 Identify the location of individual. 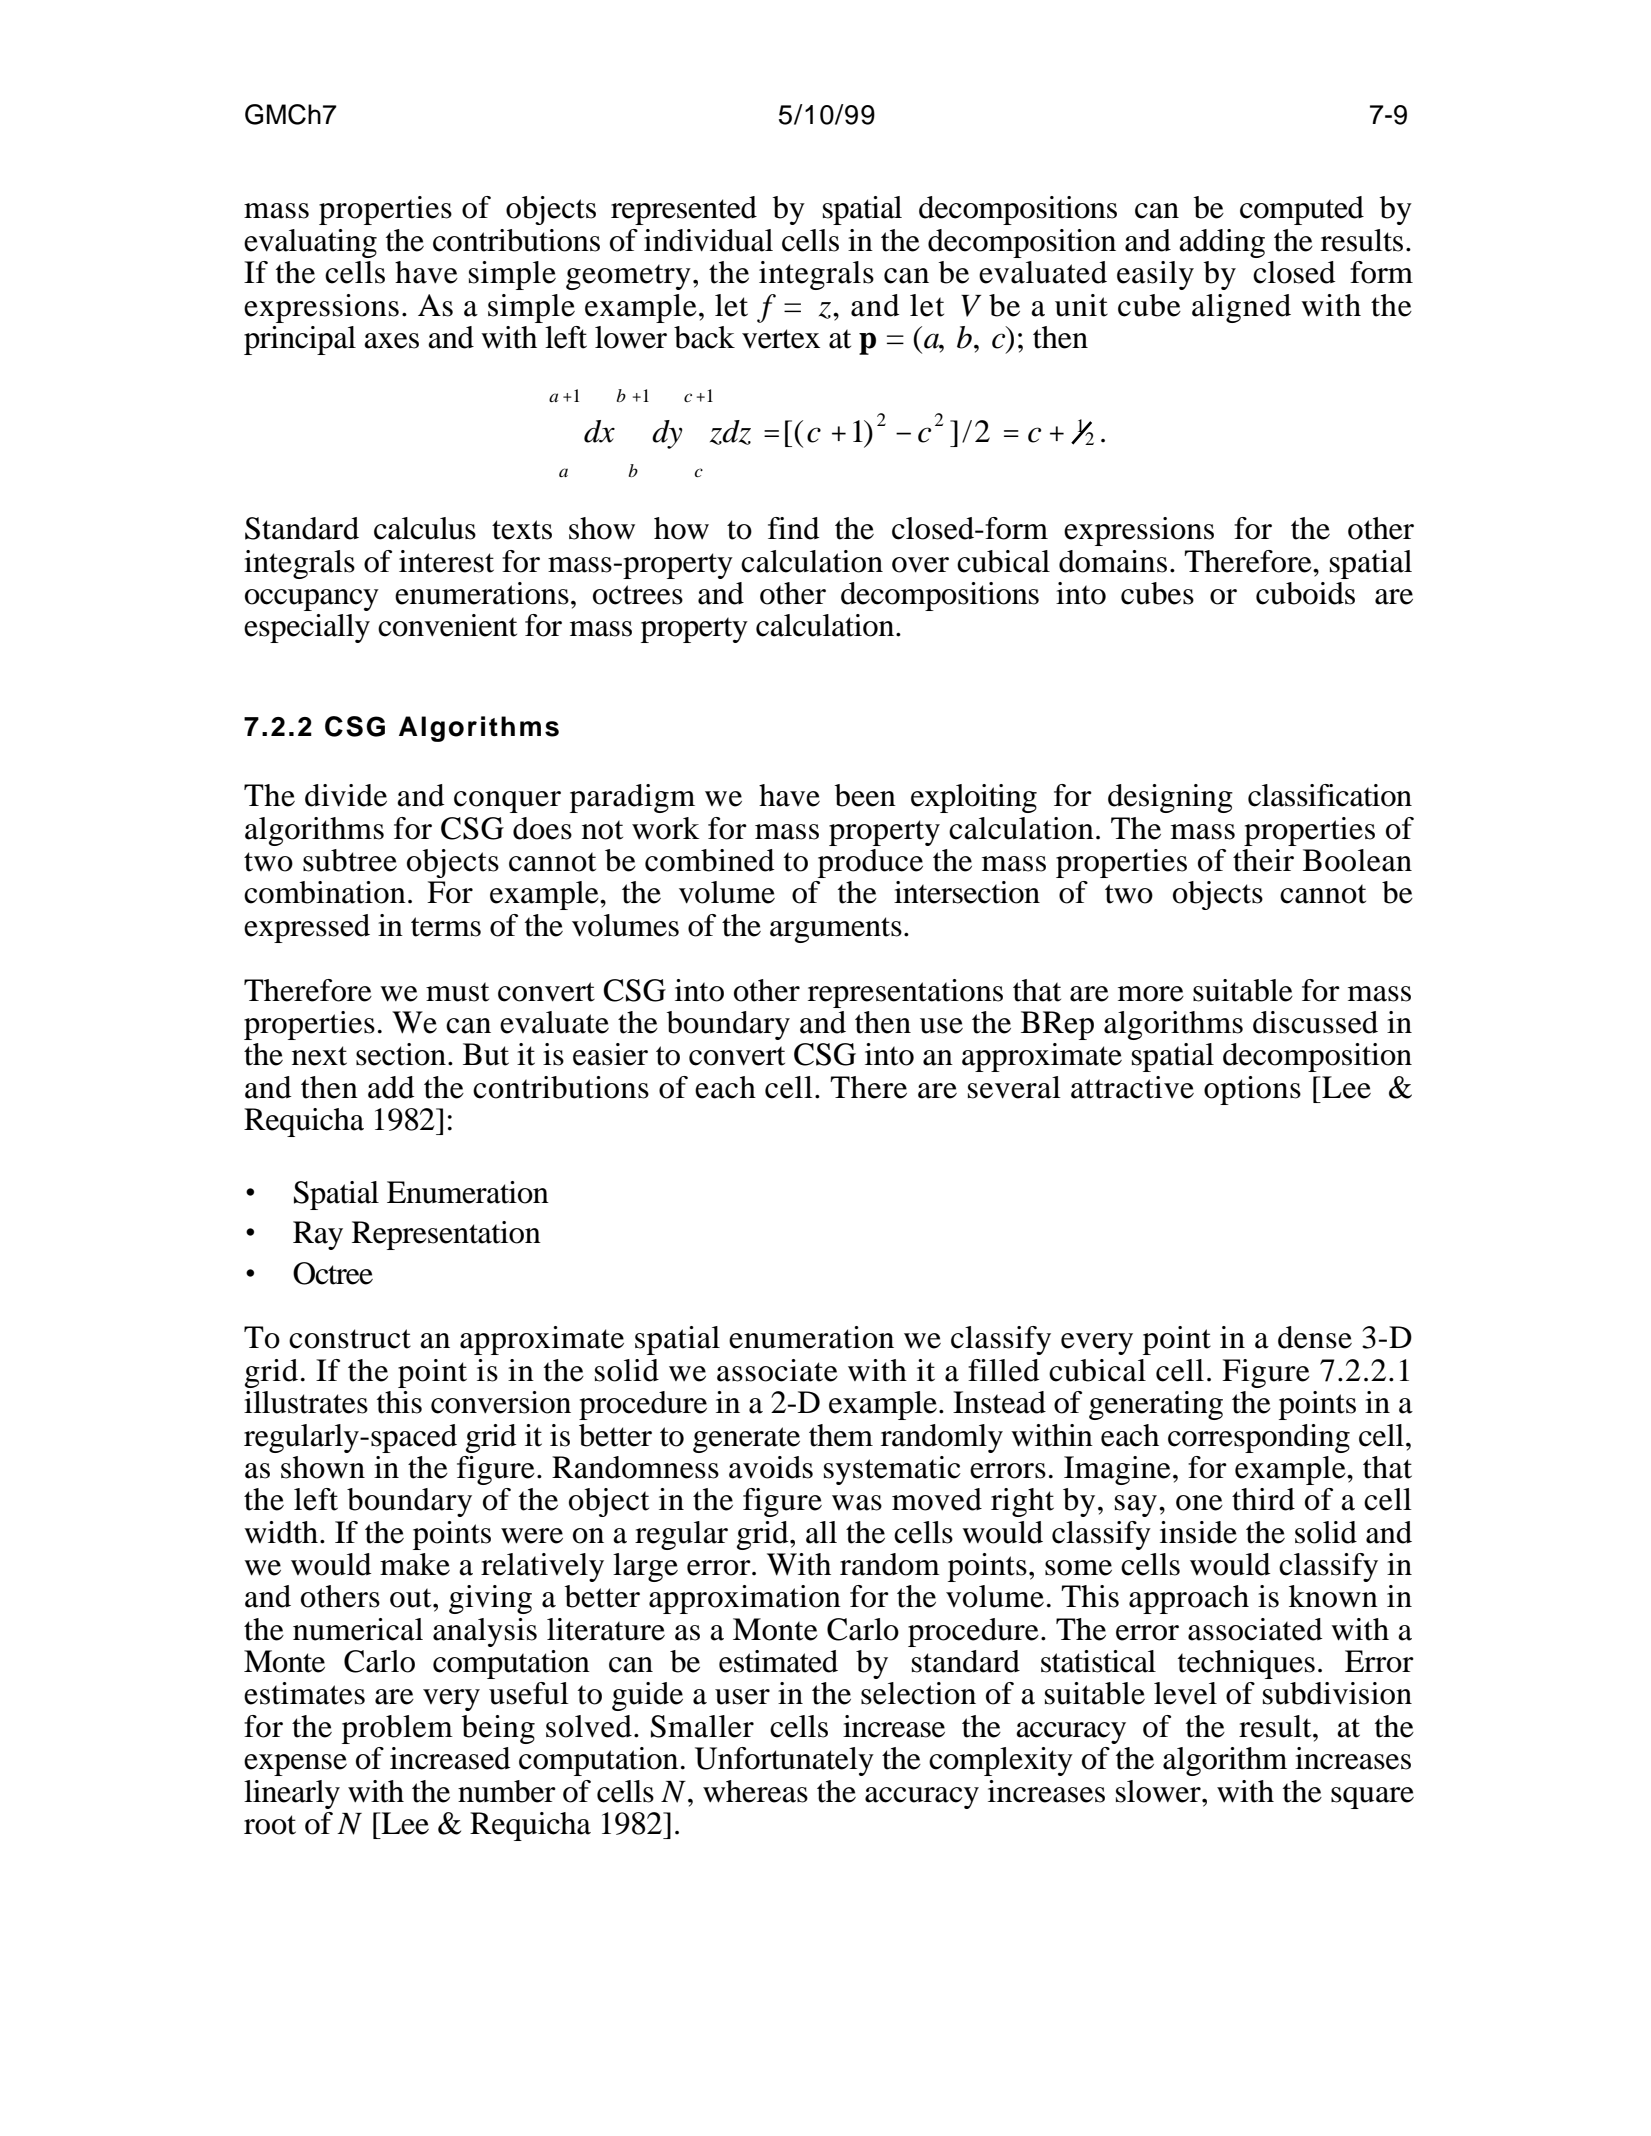
(708, 240).
